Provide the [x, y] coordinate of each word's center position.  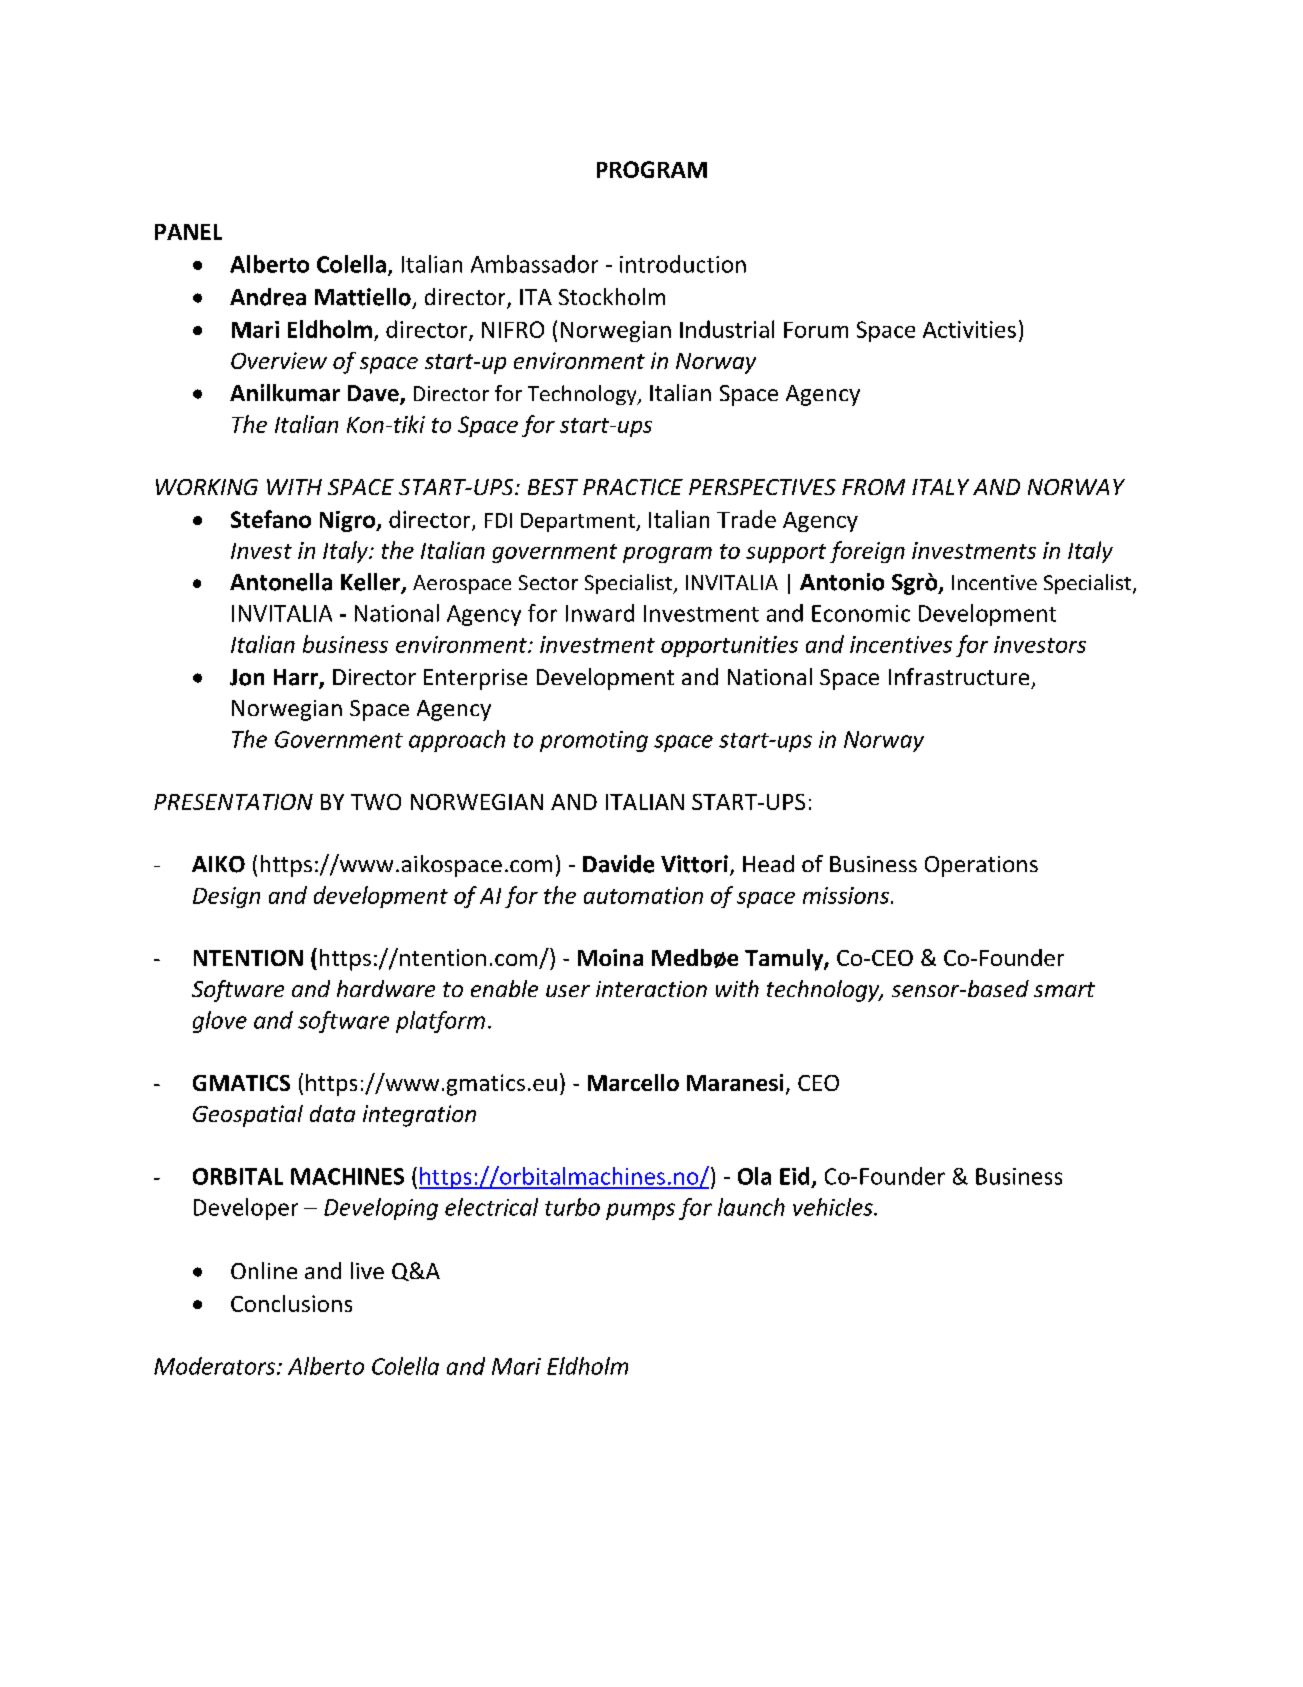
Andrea [268, 297]
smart [1064, 989]
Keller [372, 583]
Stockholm [612, 296]
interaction [651, 989]
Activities [969, 329]
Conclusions [291, 1303]
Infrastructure [959, 676]
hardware [386, 988]
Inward [600, 613]
